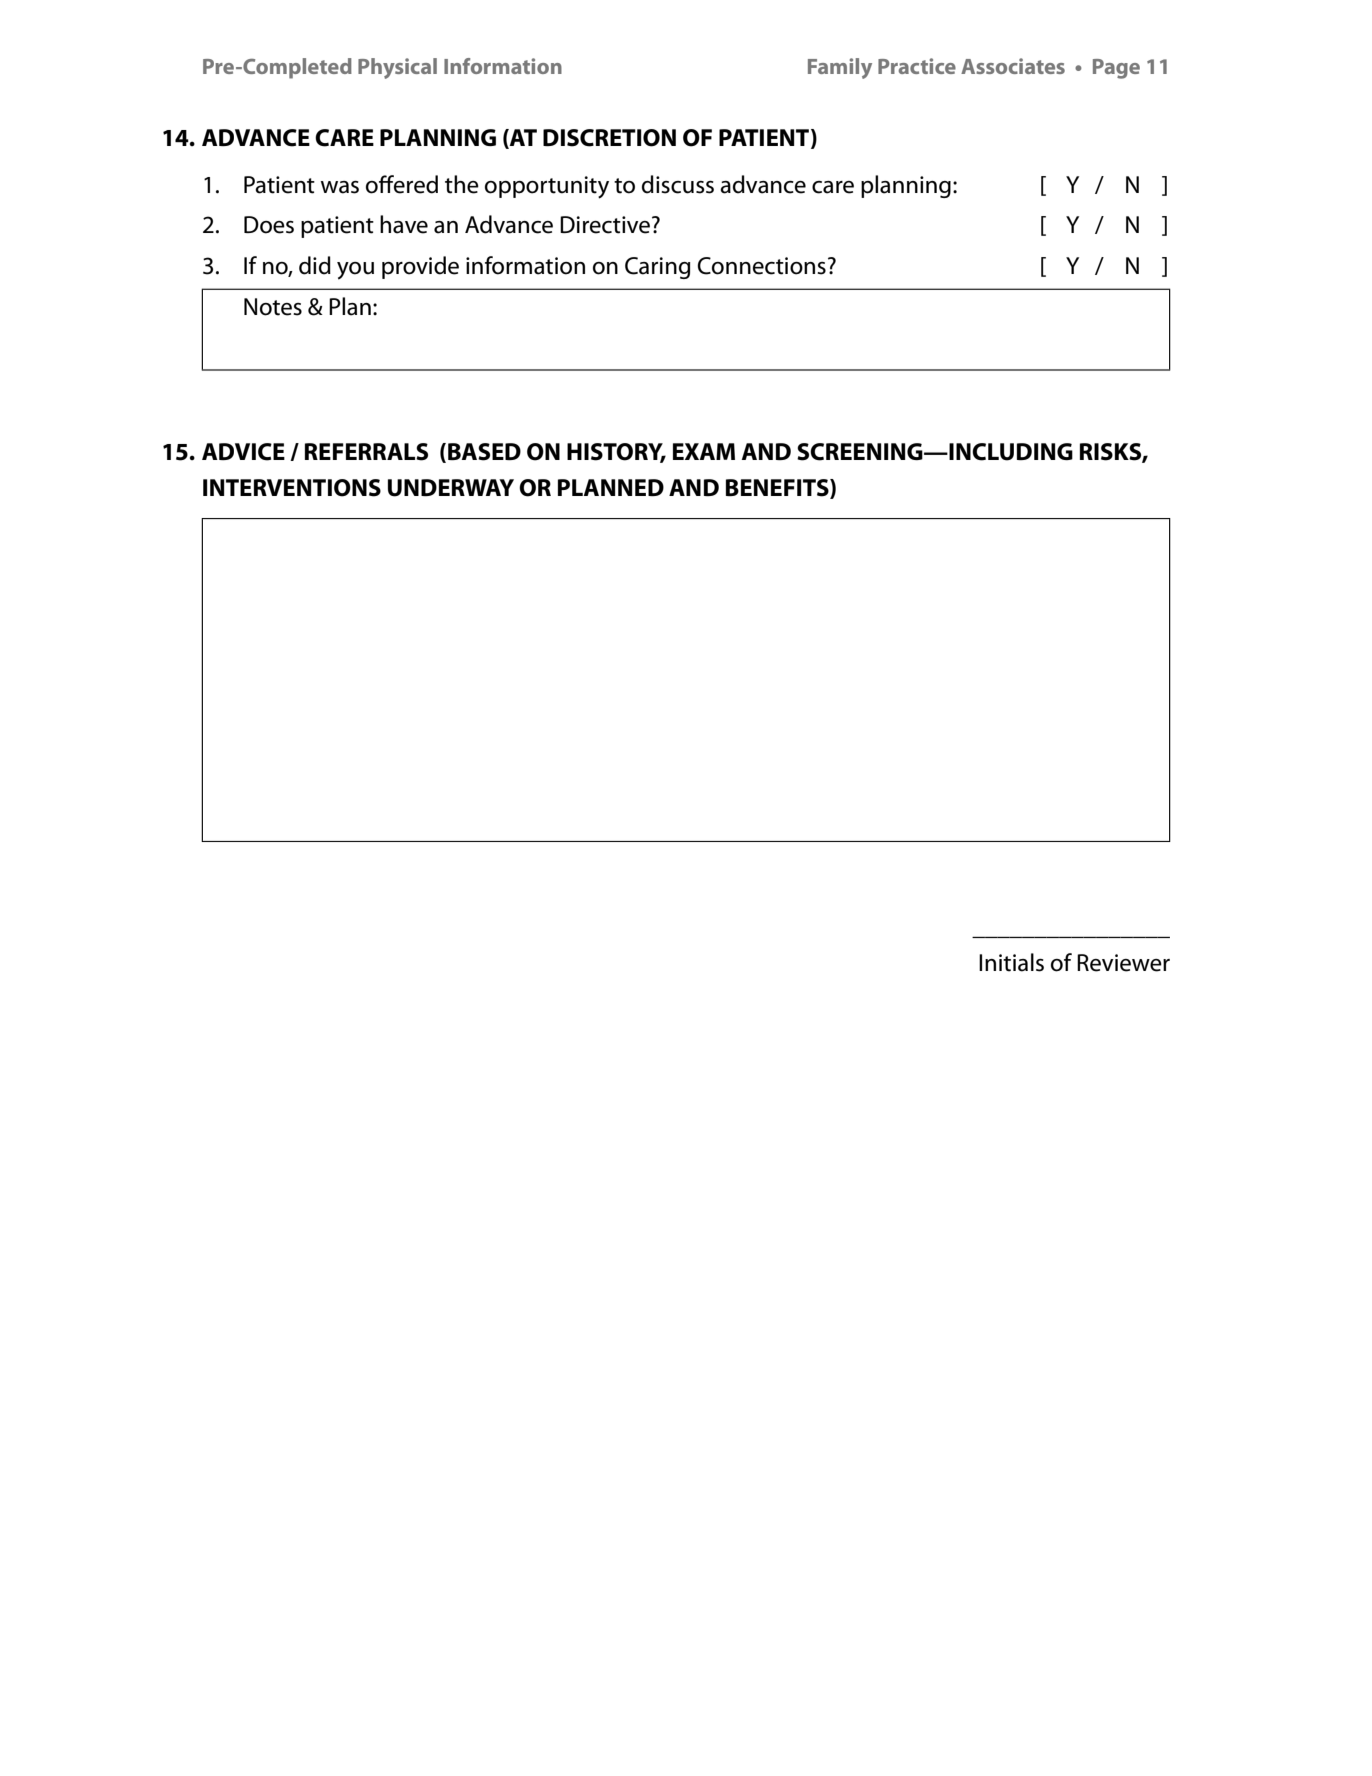 This screenshot has width=1372, height=1776. Describe the element at coordinates (778, 488) in the screenshot. I see `BENEFITS` at that location.
